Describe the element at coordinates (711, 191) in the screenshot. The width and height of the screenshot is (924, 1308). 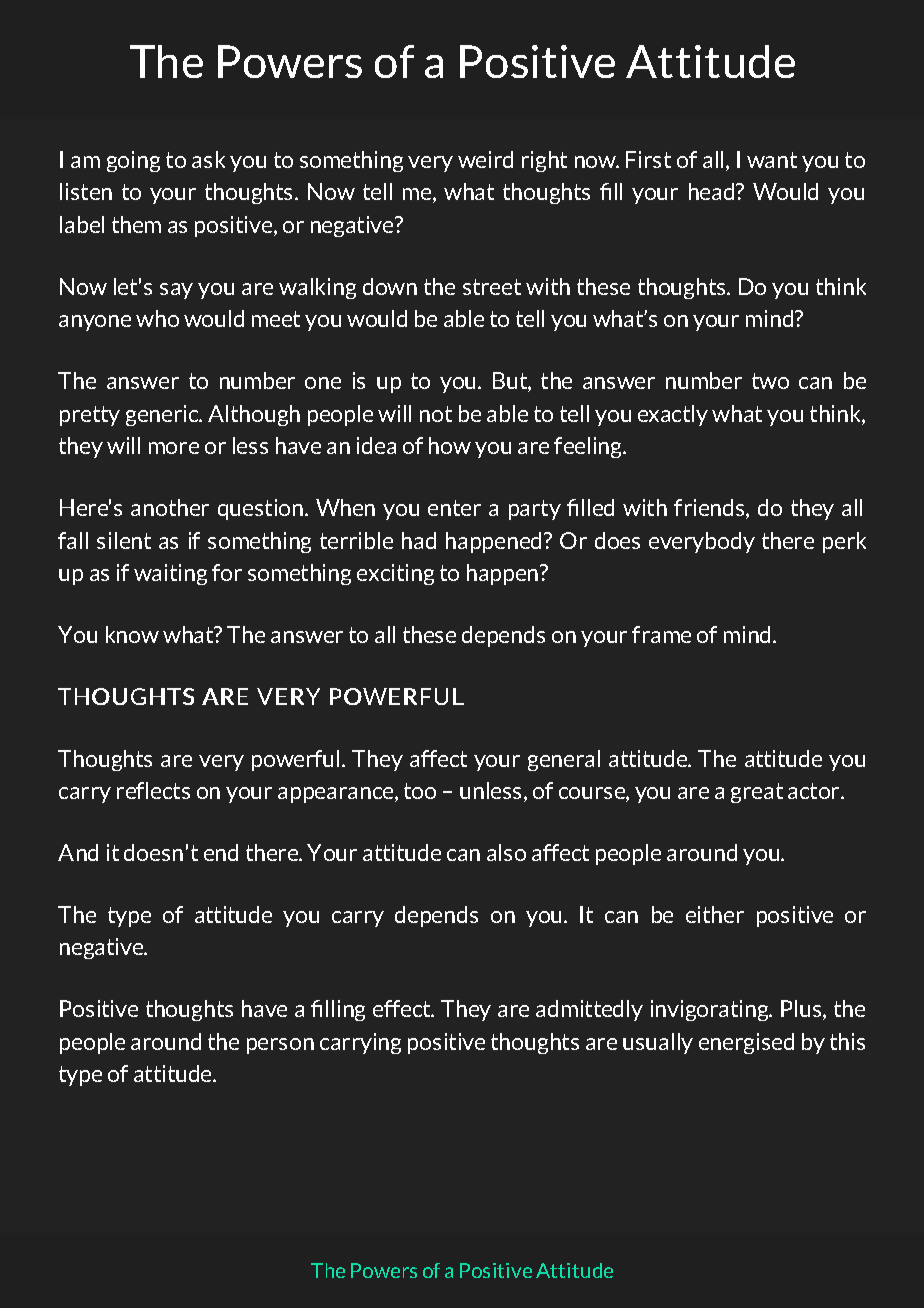
I see `head` at that location.
